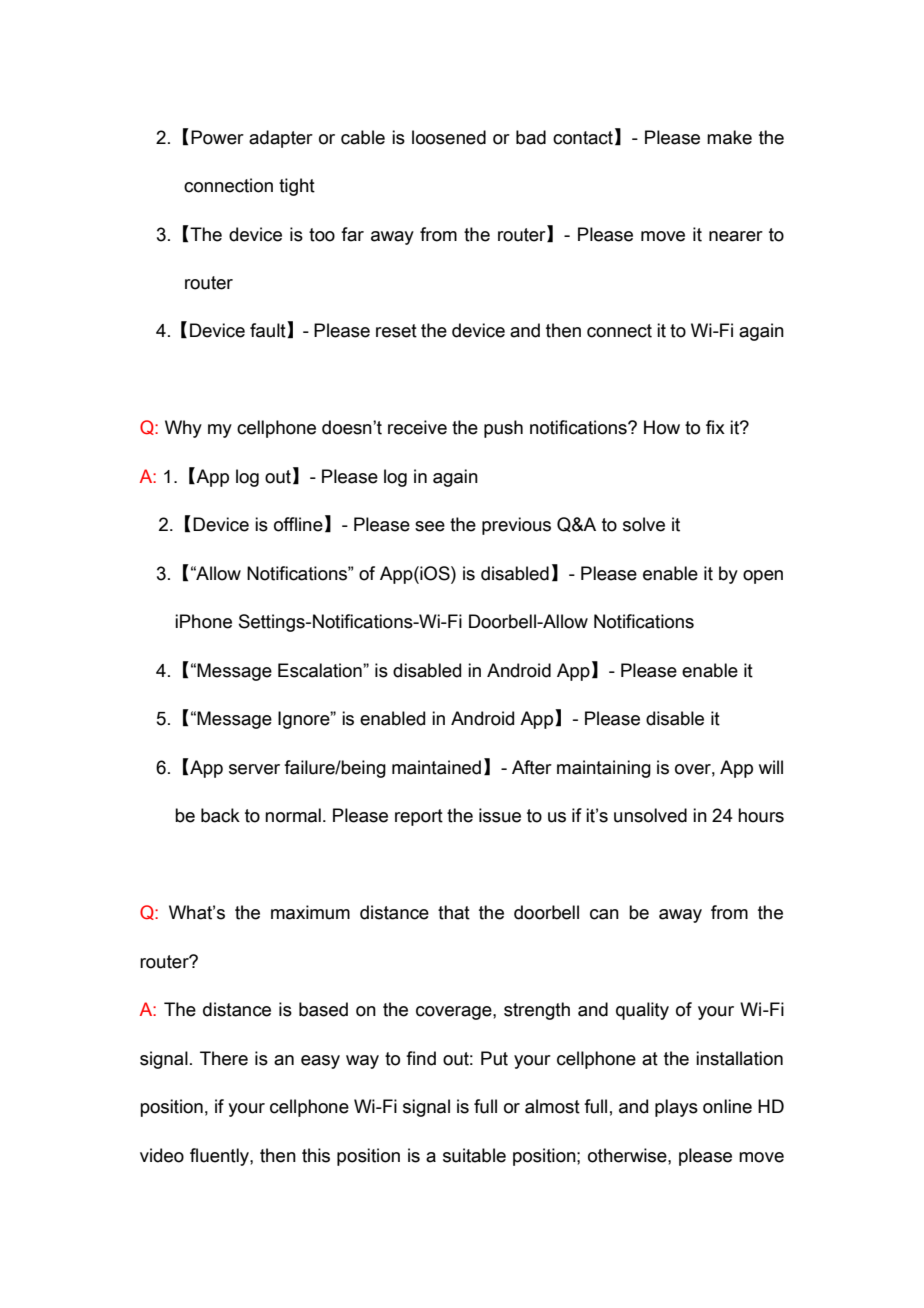 The image size is (924, 1308). Describe the element at coordinates (729, 137) in the document. I see `make` at that location.
